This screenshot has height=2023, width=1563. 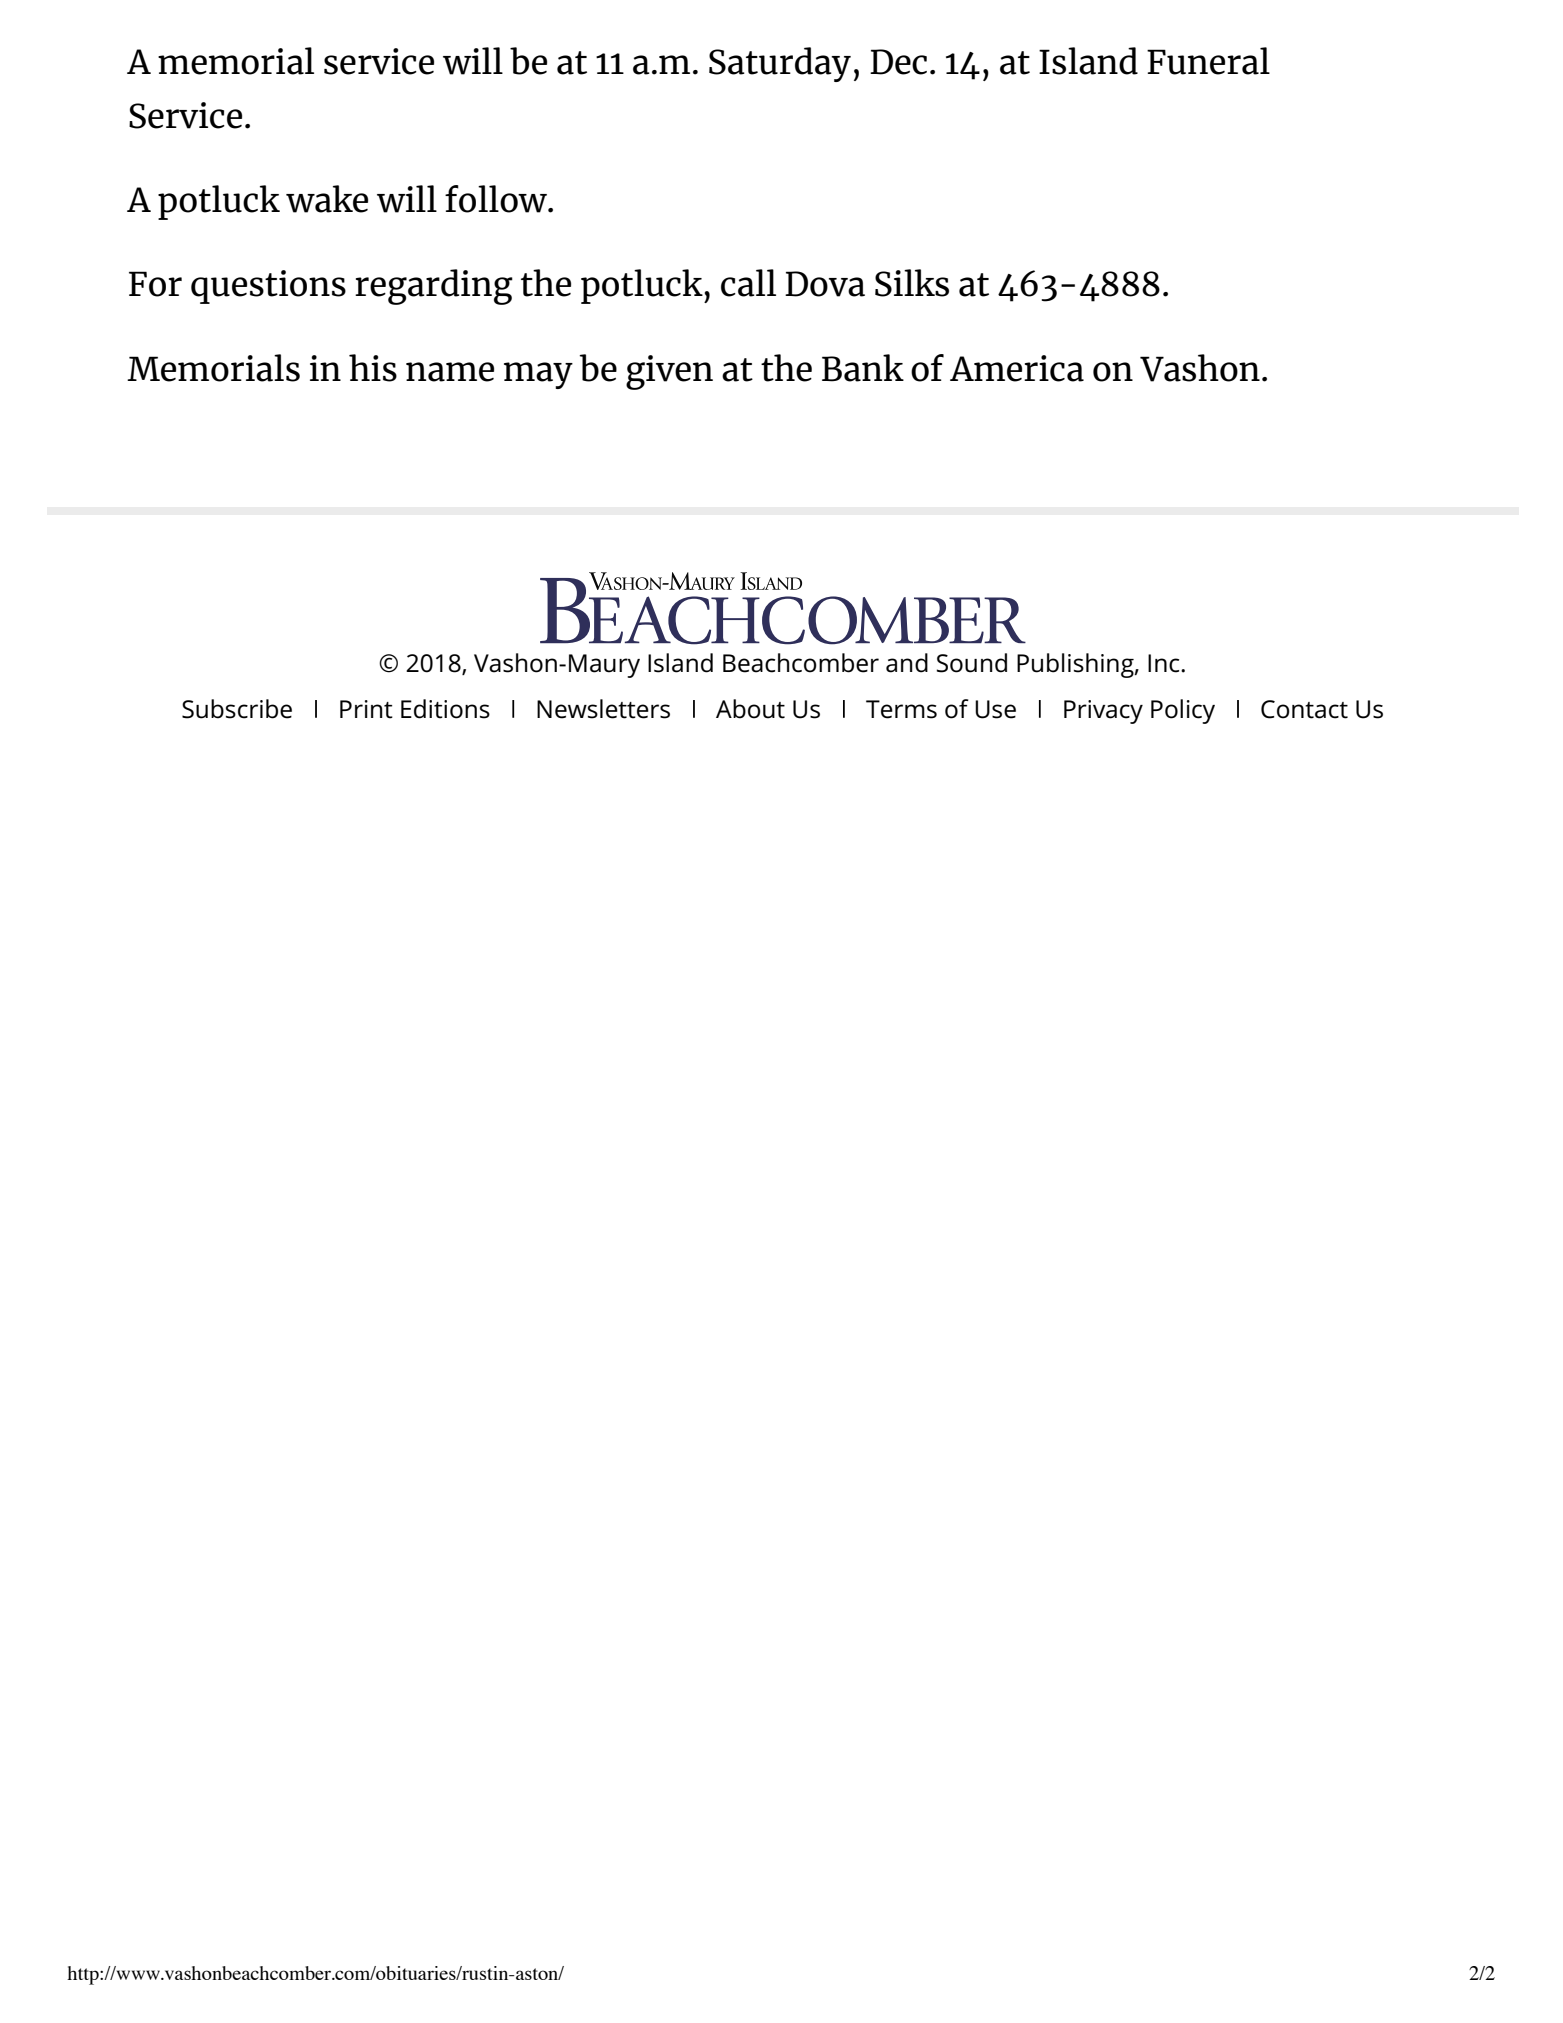 What do you see at coordinates (373, 368) in the screenshot?
I see `his` at bounding box center [373, 368].
